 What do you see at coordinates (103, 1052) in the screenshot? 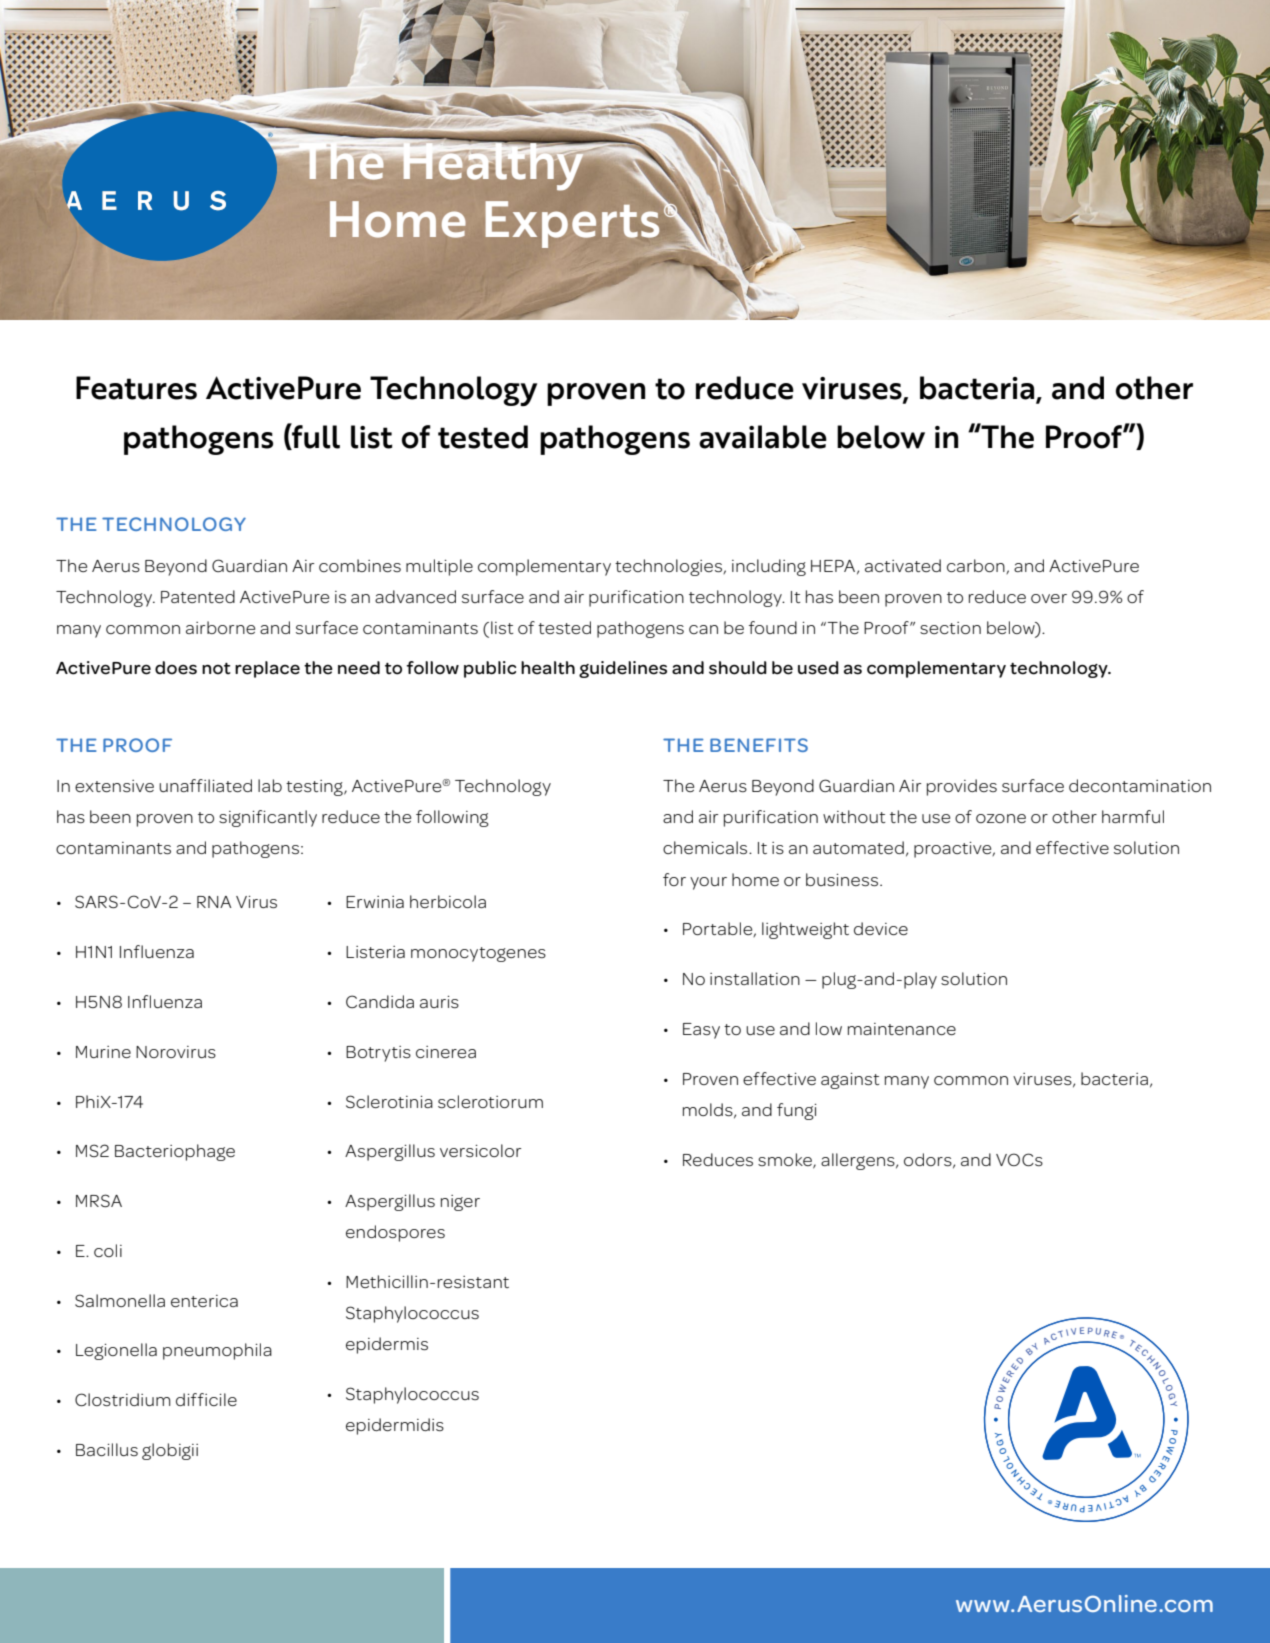
I see `Murine` at bounding box center [103, 1052].
